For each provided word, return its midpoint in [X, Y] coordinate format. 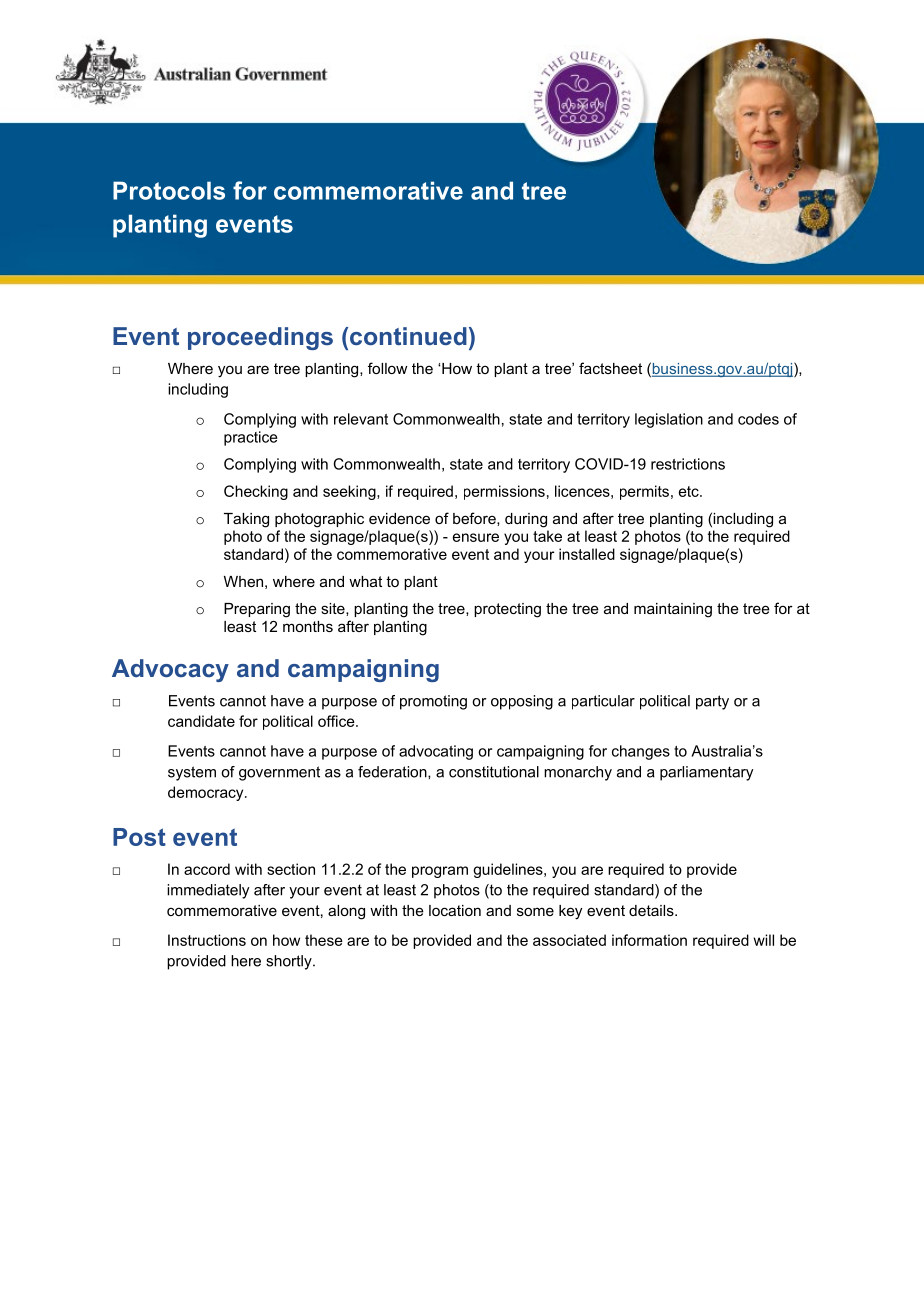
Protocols [169, 190]
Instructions [207, 940]
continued [408, 336]
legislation [669, 420]
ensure [476, 537]
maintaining [673, 610]
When [243, 581]
